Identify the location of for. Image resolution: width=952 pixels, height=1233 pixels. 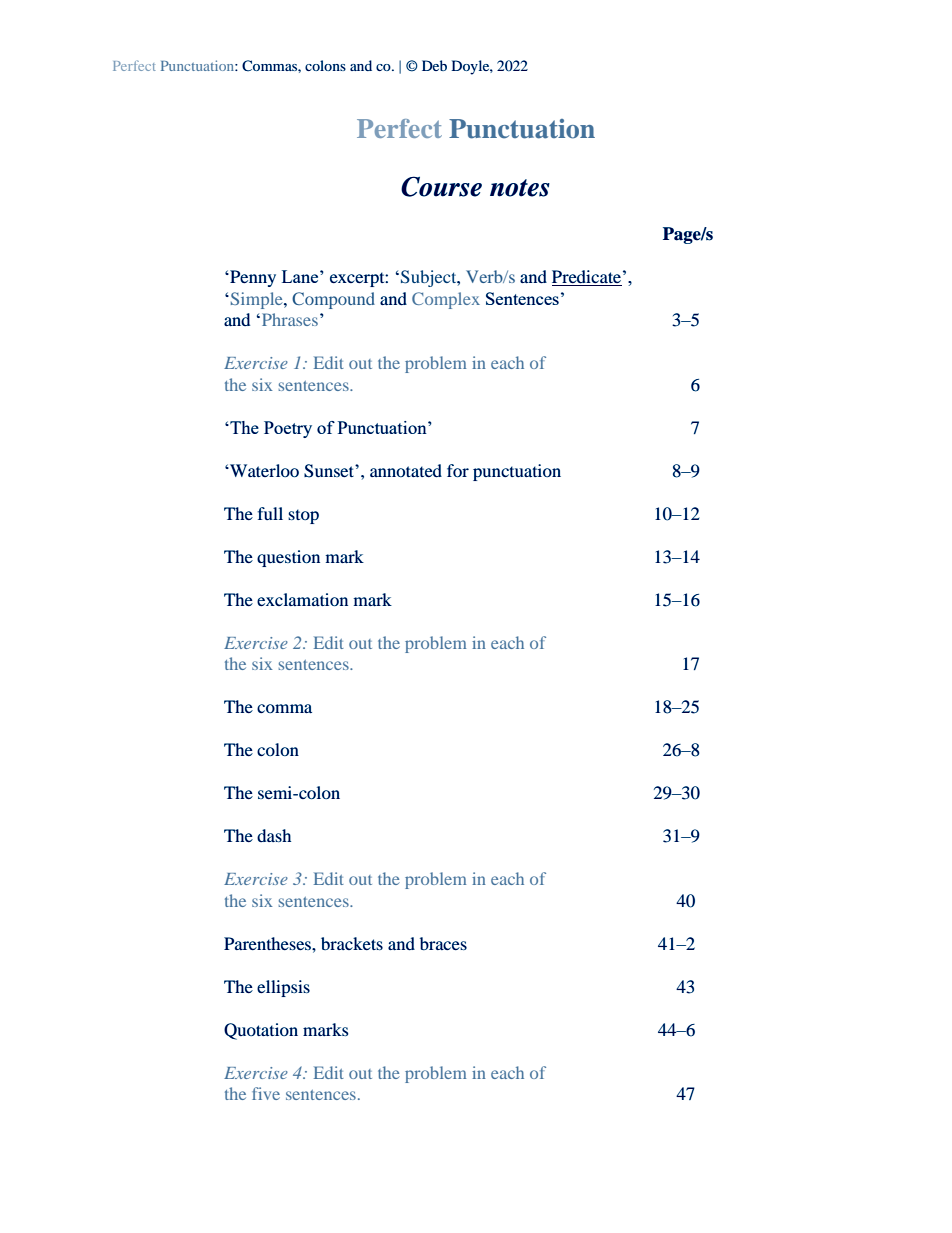
(458, 470).
